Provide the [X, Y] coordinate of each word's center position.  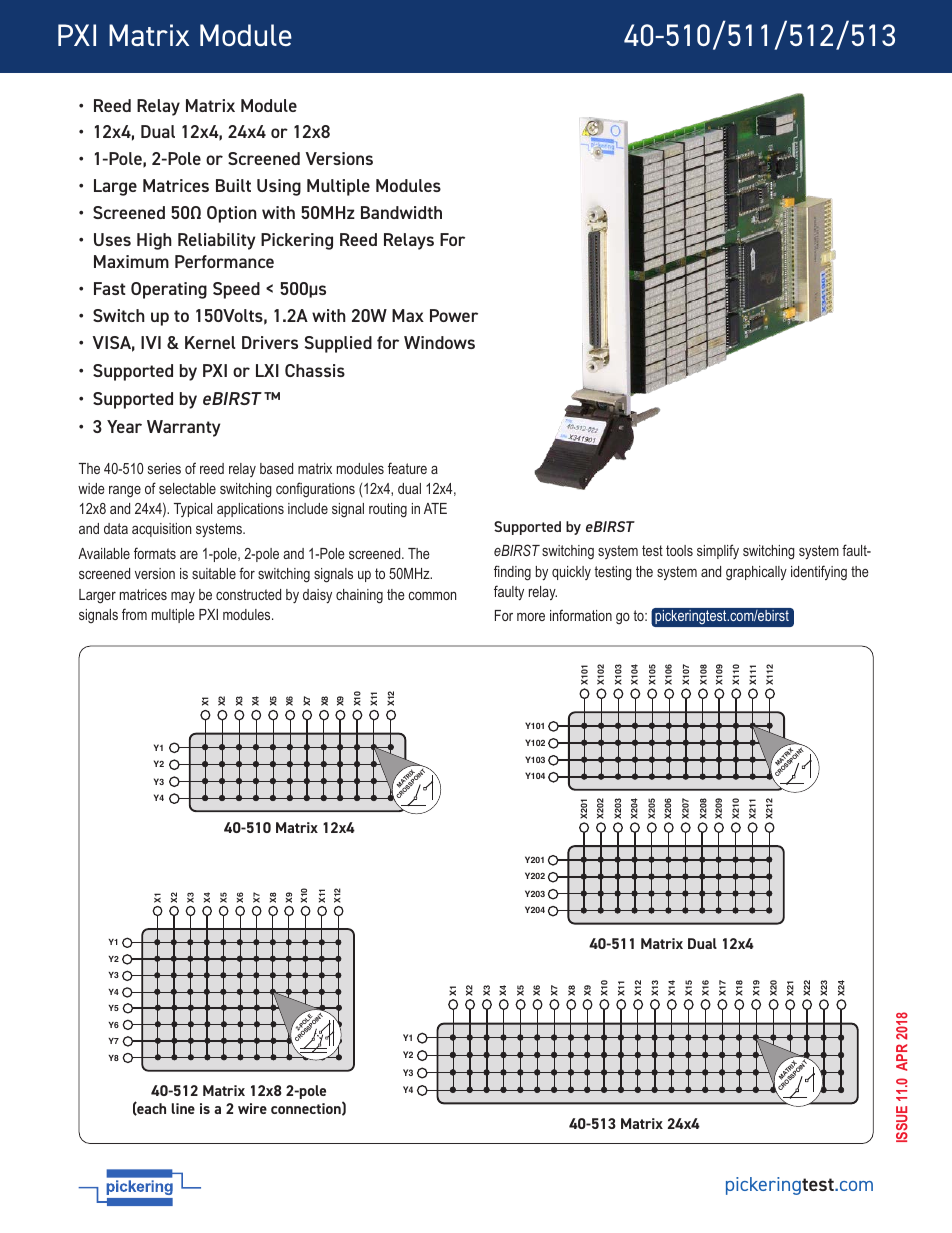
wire [252, 1108]
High [154, 241]
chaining [359, 596]
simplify [718, 551]
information [581, 615]
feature [407, 468]
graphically [756, 573]
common [432, 595]
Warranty [183, 428]
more [531, 617]
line [183, 1108]
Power [454, 315]
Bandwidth [401, 212]
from [134, 614]
